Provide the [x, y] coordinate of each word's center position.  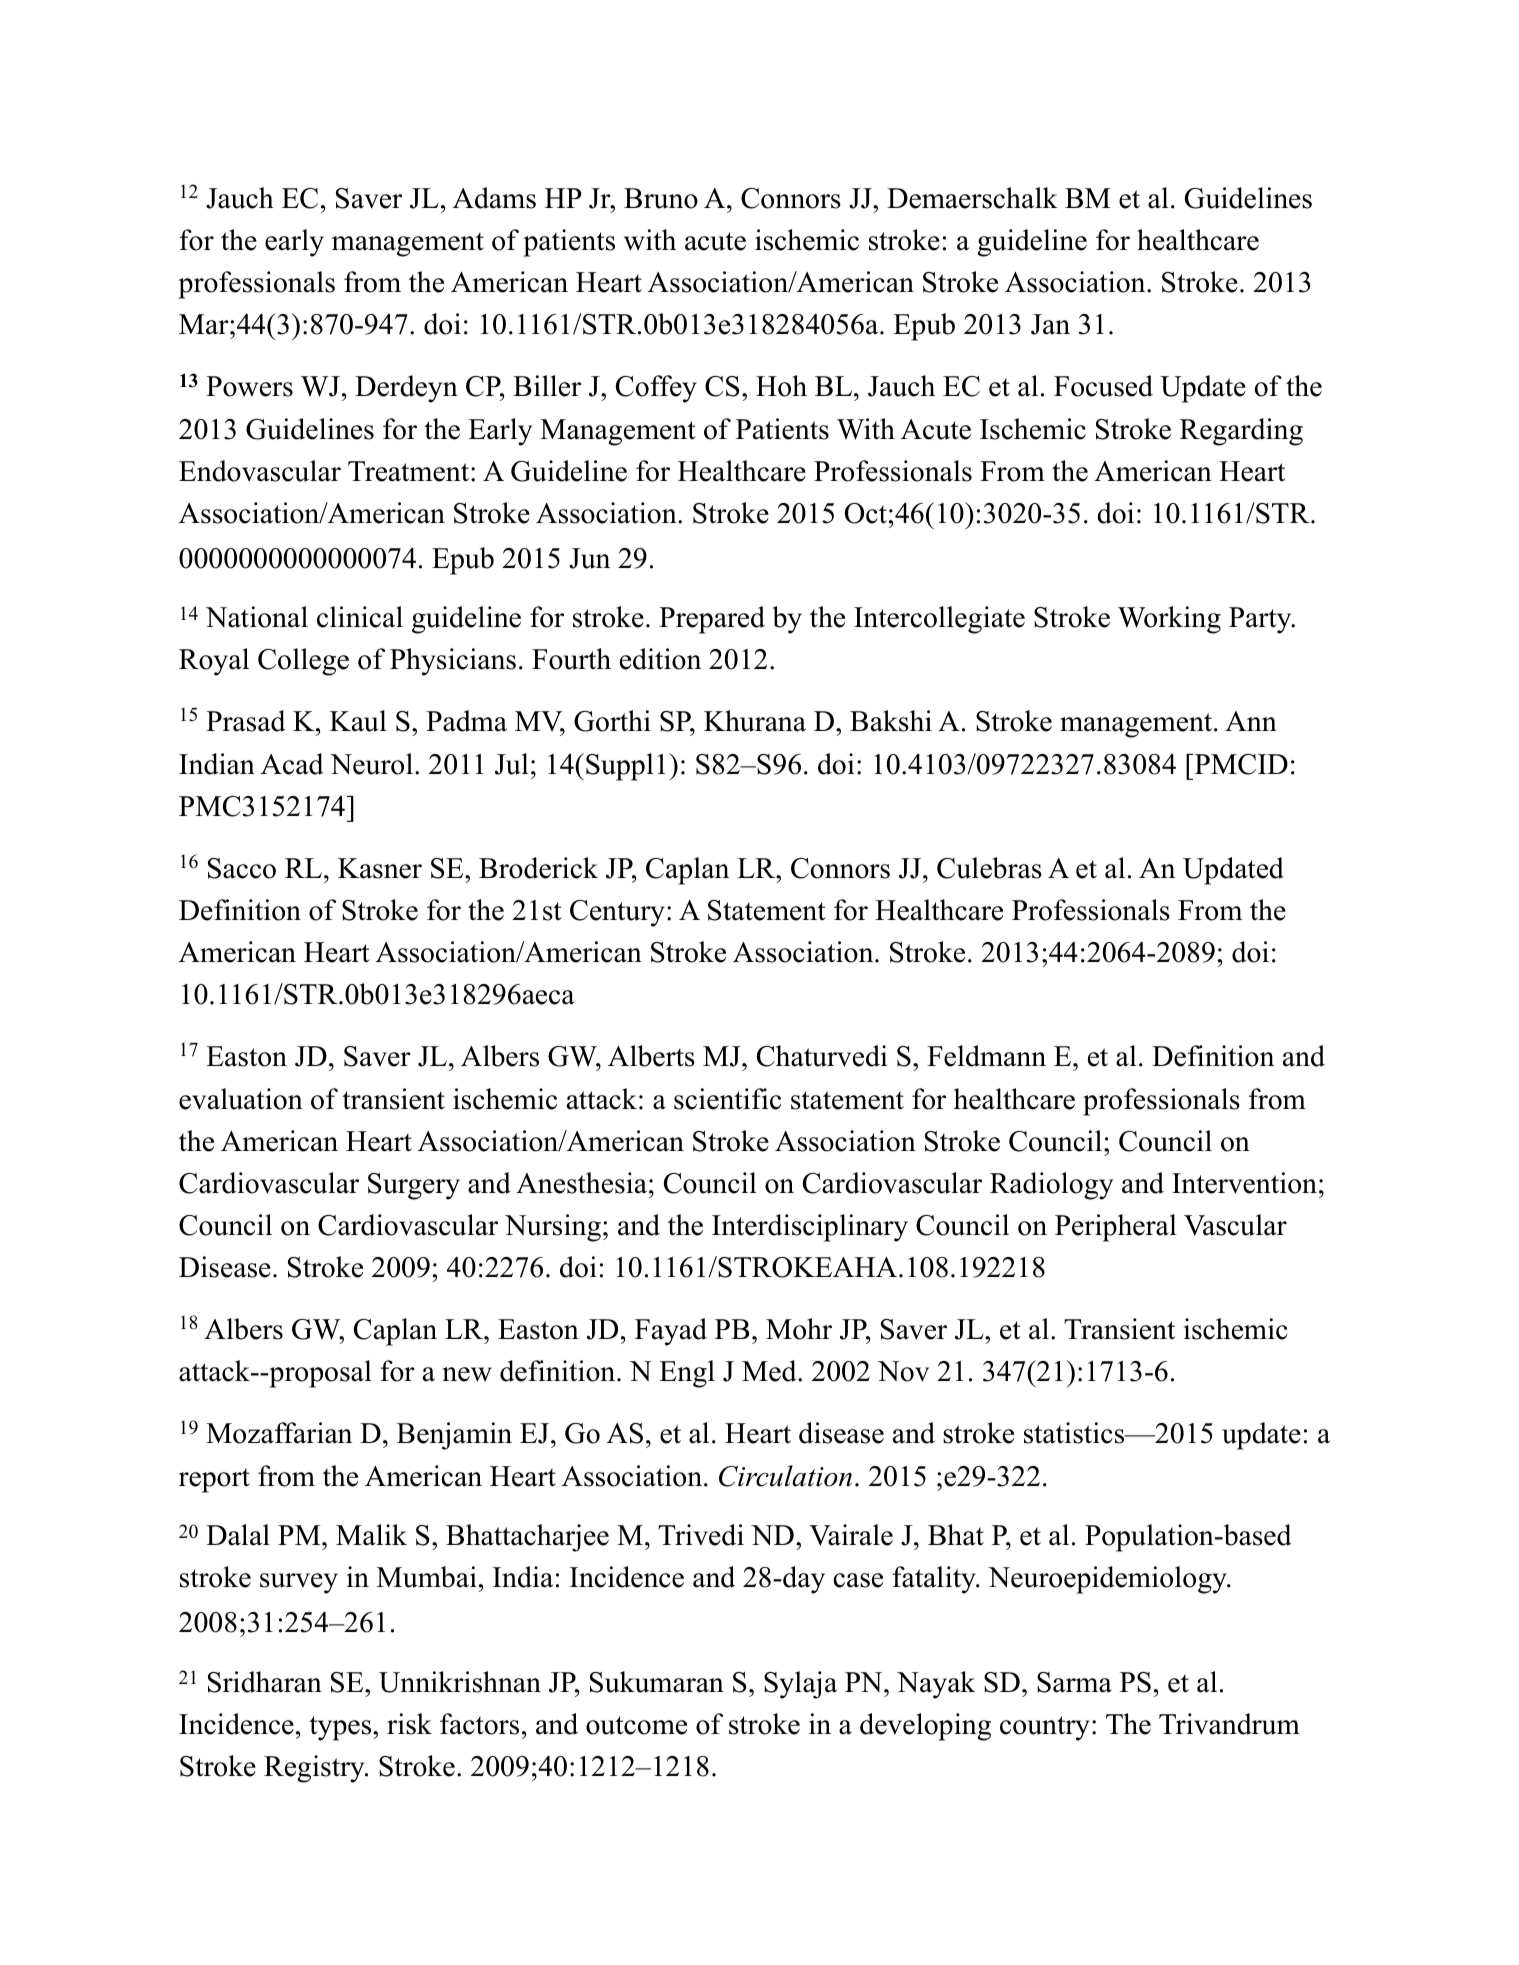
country [1045, 1728]
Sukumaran [657, 1682]
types [341, 1728]
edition [660, 659]
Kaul [358, 721]
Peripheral [1116, 1228]
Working [1169, 620]
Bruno [661, 198]
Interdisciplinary [810, 1228]
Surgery [414, 1186]
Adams [494, 198]
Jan [1050, 324]
